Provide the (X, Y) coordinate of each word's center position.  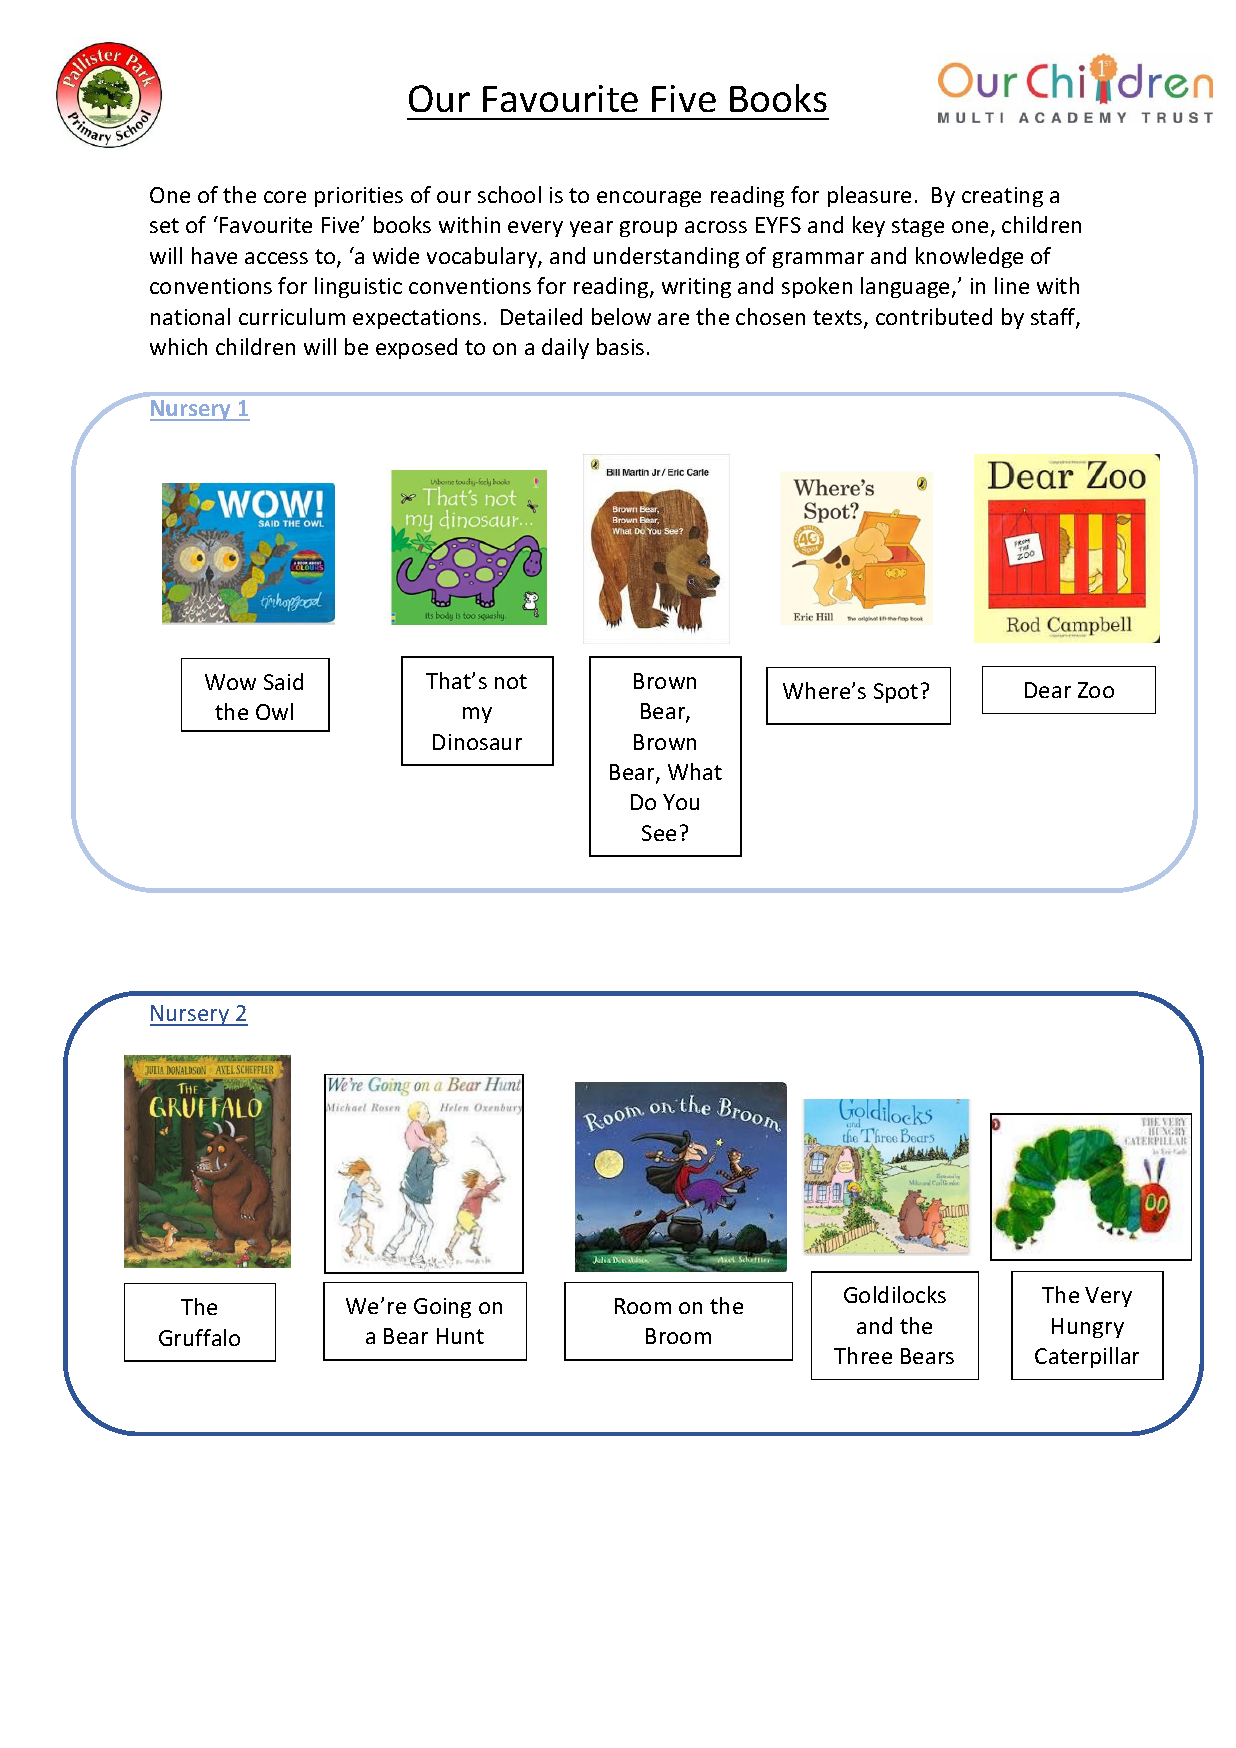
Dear (1048, 690)
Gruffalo (199, 1337)
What (695, 771)
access (276, 258)
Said (283, 681)
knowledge (969, 257)
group (648, 229)
